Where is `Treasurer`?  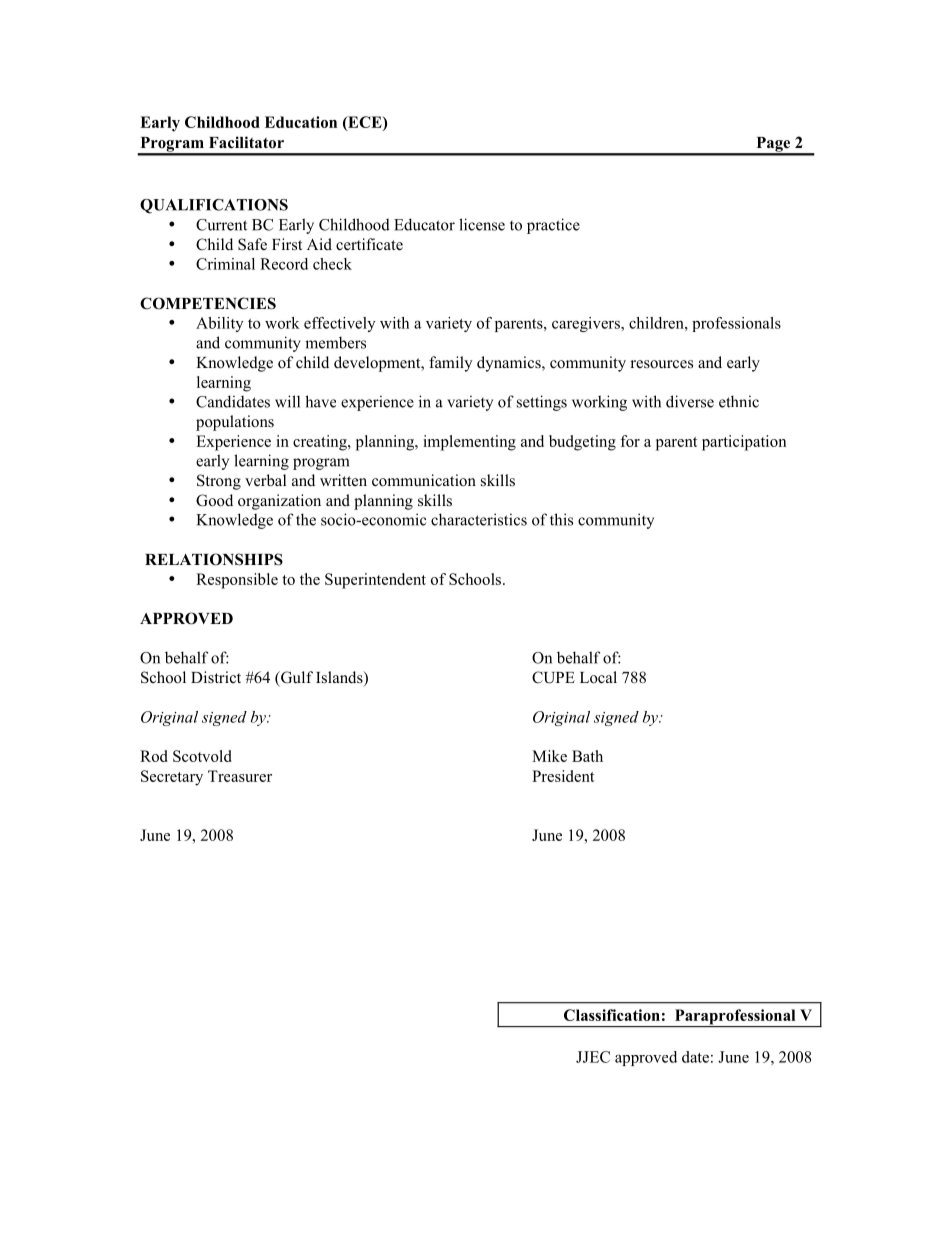
Treasurer is located at coordinates (240, 776).
